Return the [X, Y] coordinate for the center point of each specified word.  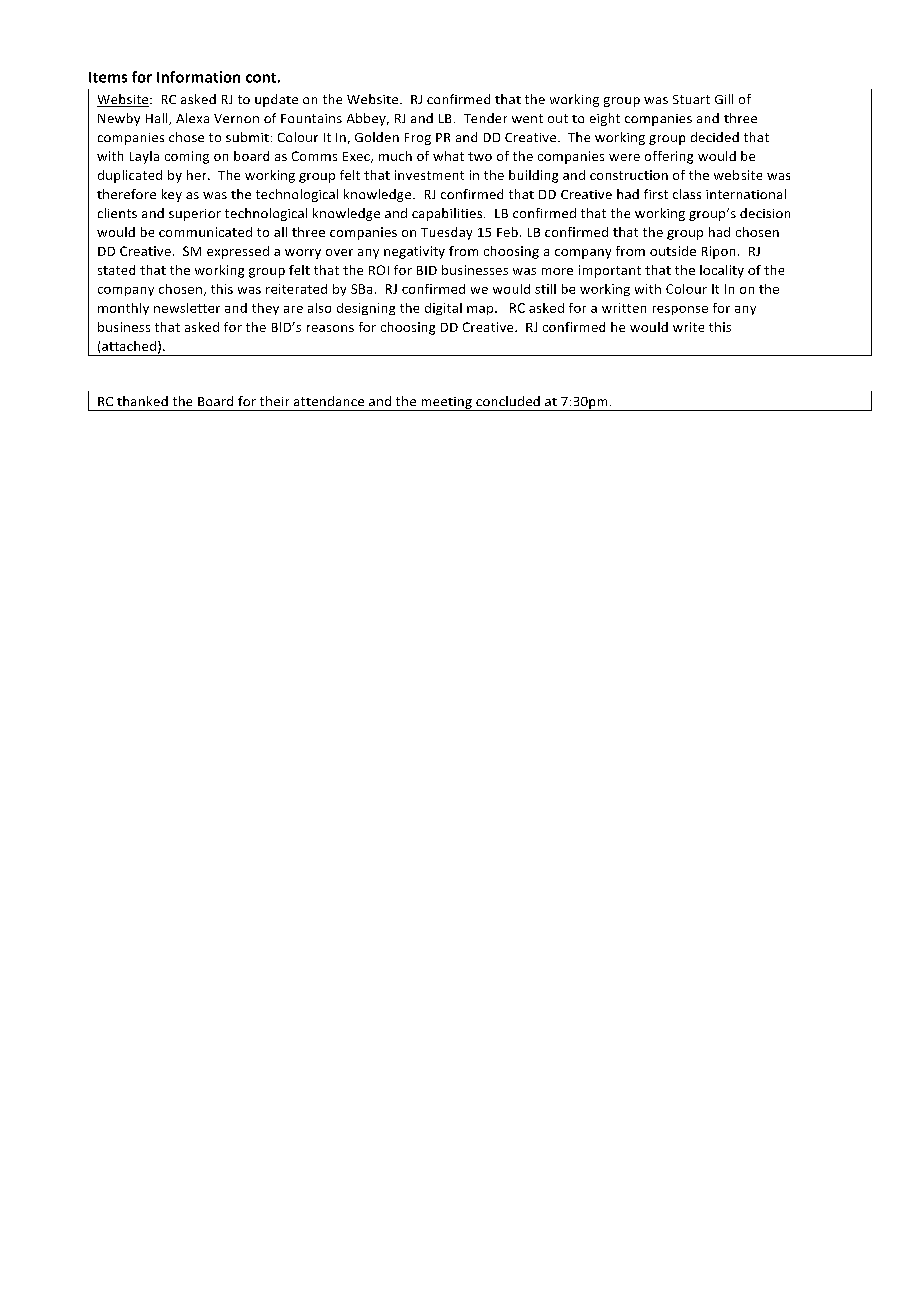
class [687, 194]
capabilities [448, 214]
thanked [142, 401]
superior [195, 215]
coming [187, 157]
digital [443, 309]
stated [116, 270]
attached [130, 347]
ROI [379, 270]
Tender [485, 118]
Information [198, 77]
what [448, 156]
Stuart [691, 99]
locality [722, 271]
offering [669, 157]
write [688, 327]
